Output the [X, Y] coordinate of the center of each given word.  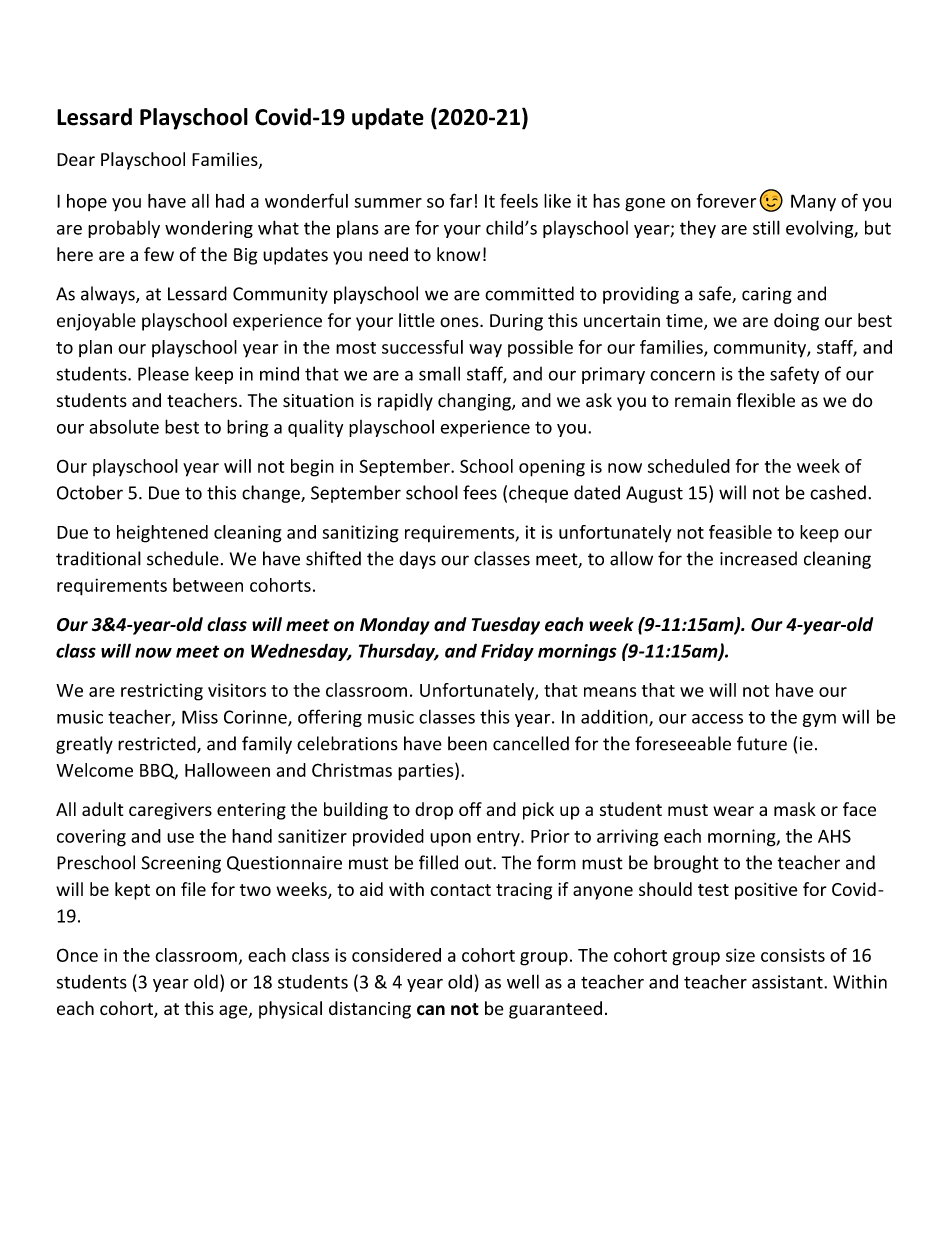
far [461, 200]
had [230, 201]
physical [290, 1010]
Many [813, 203]
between [208, 585]
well [523, 981]
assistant [788, 982]
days [417, 560]
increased [758, 558]
